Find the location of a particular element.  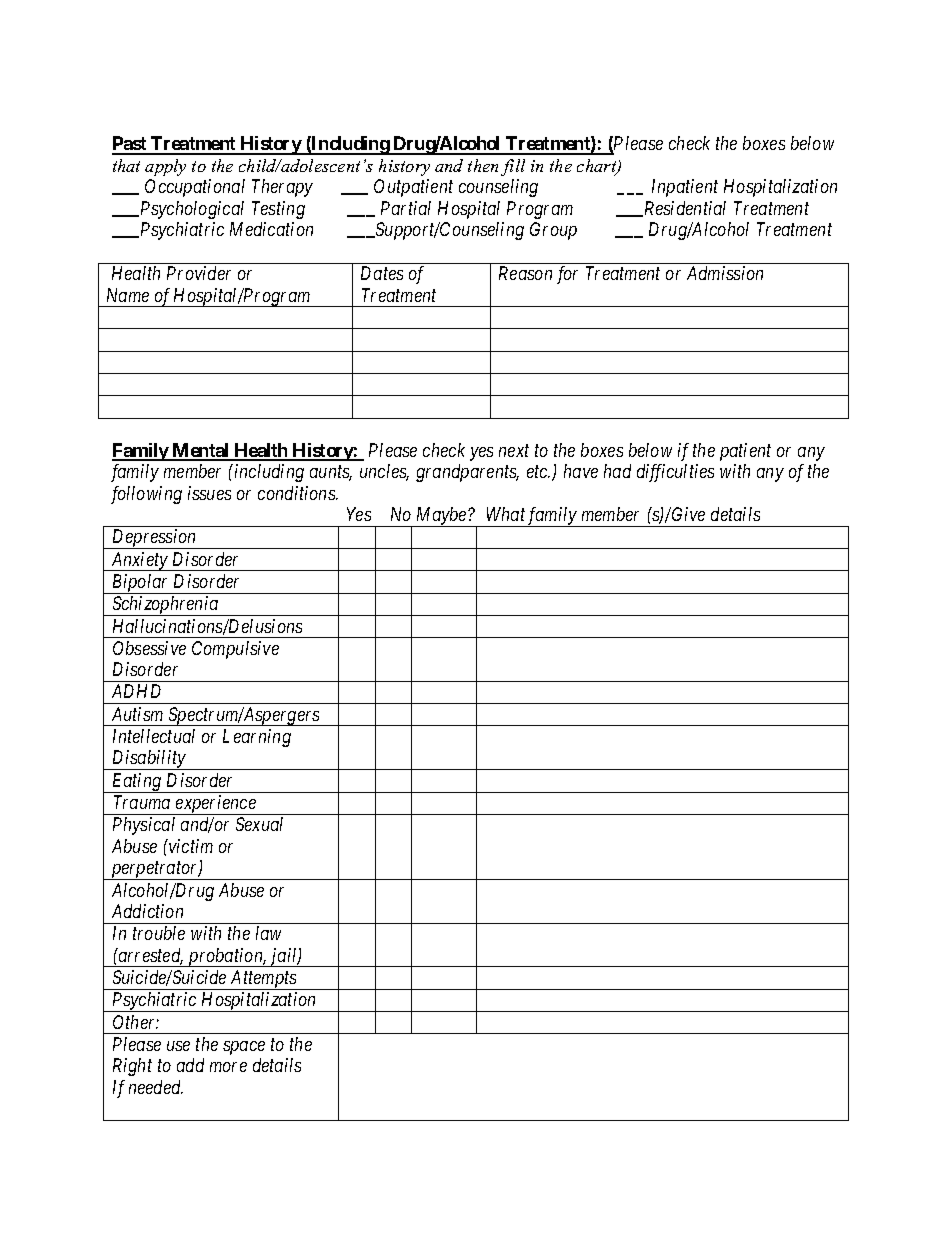

space is located at coordinates (244, 1048).
